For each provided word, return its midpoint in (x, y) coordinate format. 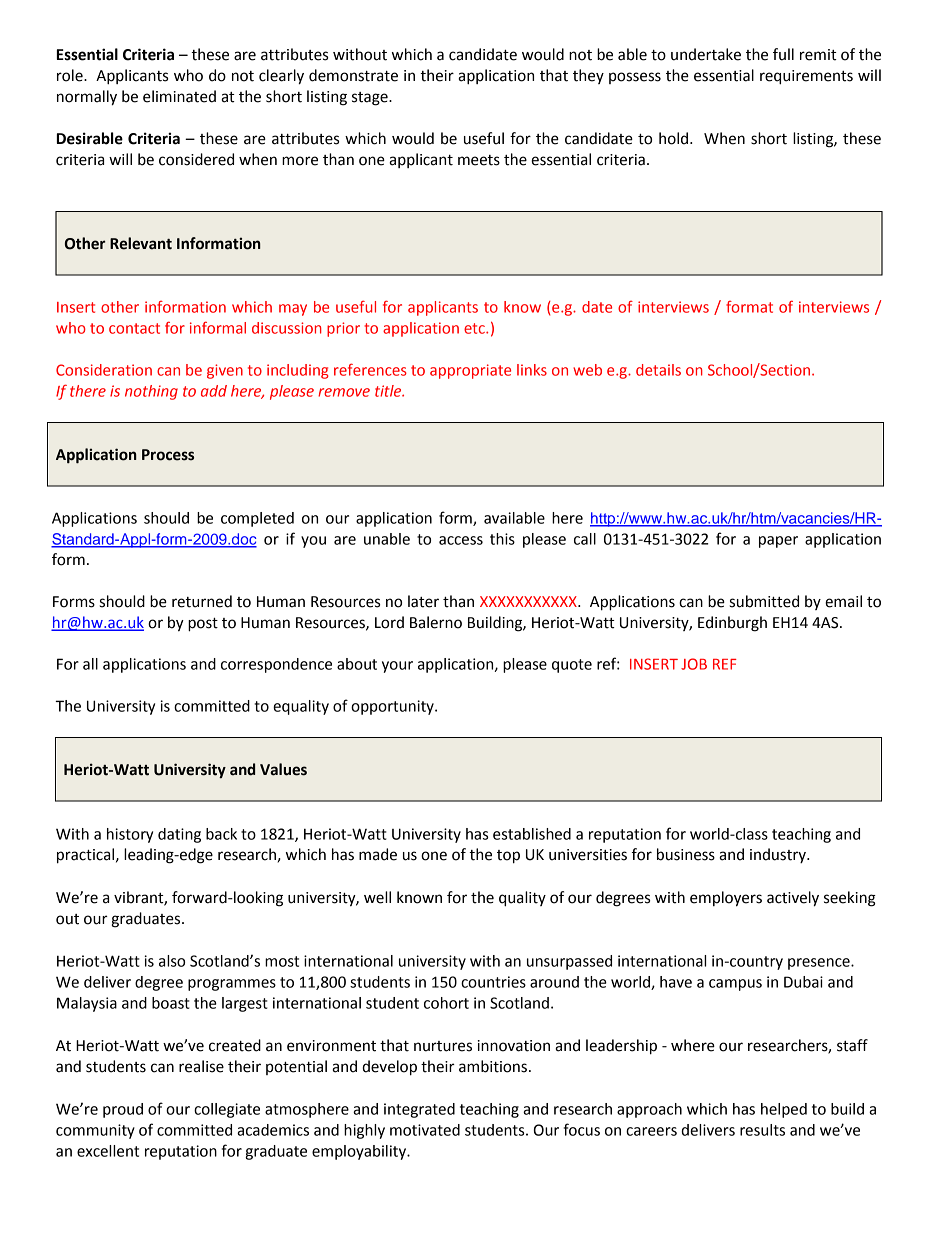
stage (371, 99)
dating (179, 835)
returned (202, 601)
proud (123, 1110)
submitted (764, 601)
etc (475, 328)
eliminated (179, 96)
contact (134, 328)
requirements (806, 77)
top (508, 857)
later (423, 601)
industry (779, 855)
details (658, 370)
